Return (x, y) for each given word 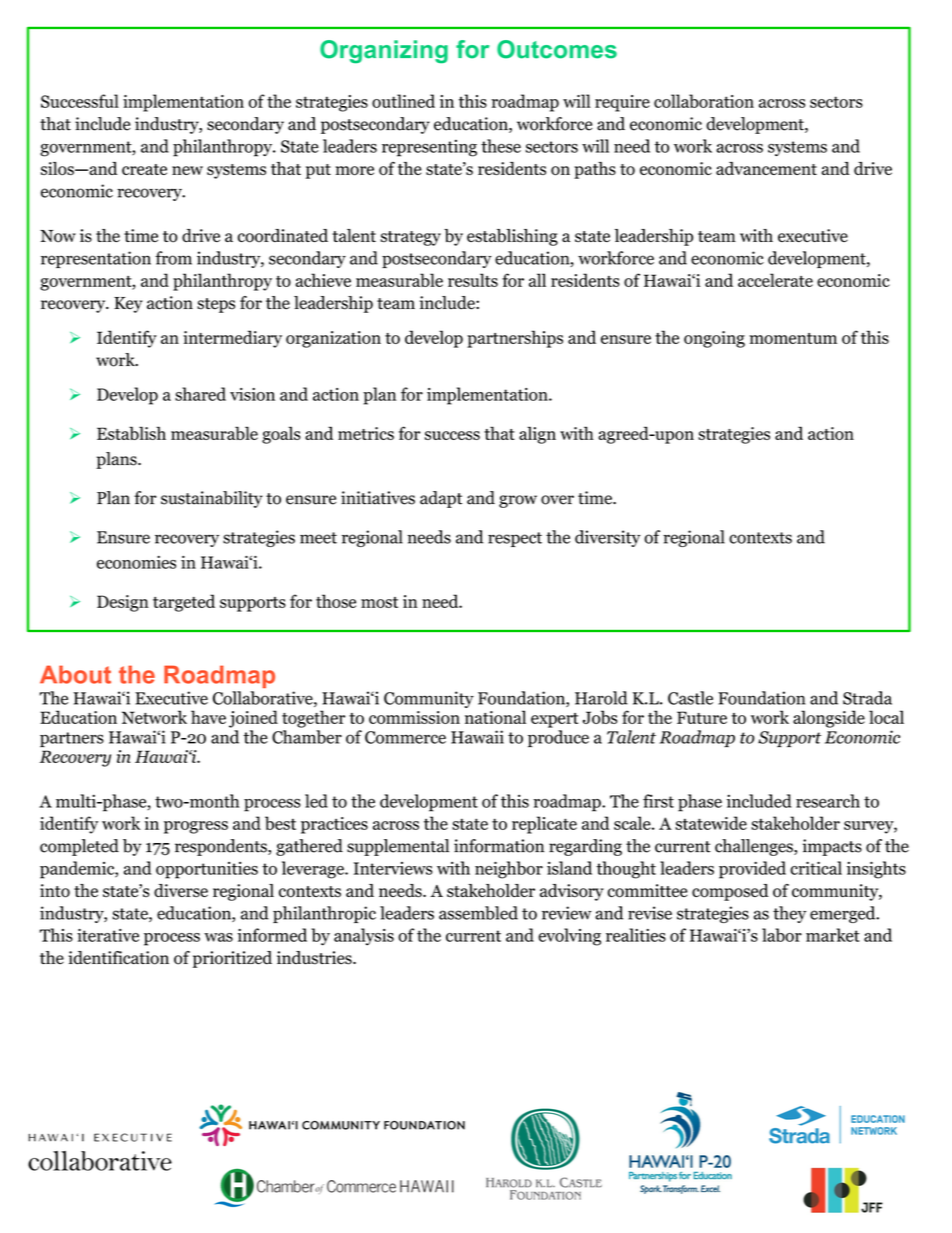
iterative (108, 935)
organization (333, 339)
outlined (403, 101)
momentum (793, 338)
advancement (766, 168)
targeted (184, 603)
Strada (867, 698)
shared (200, 394)
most (379, 602)
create (144, 169)
